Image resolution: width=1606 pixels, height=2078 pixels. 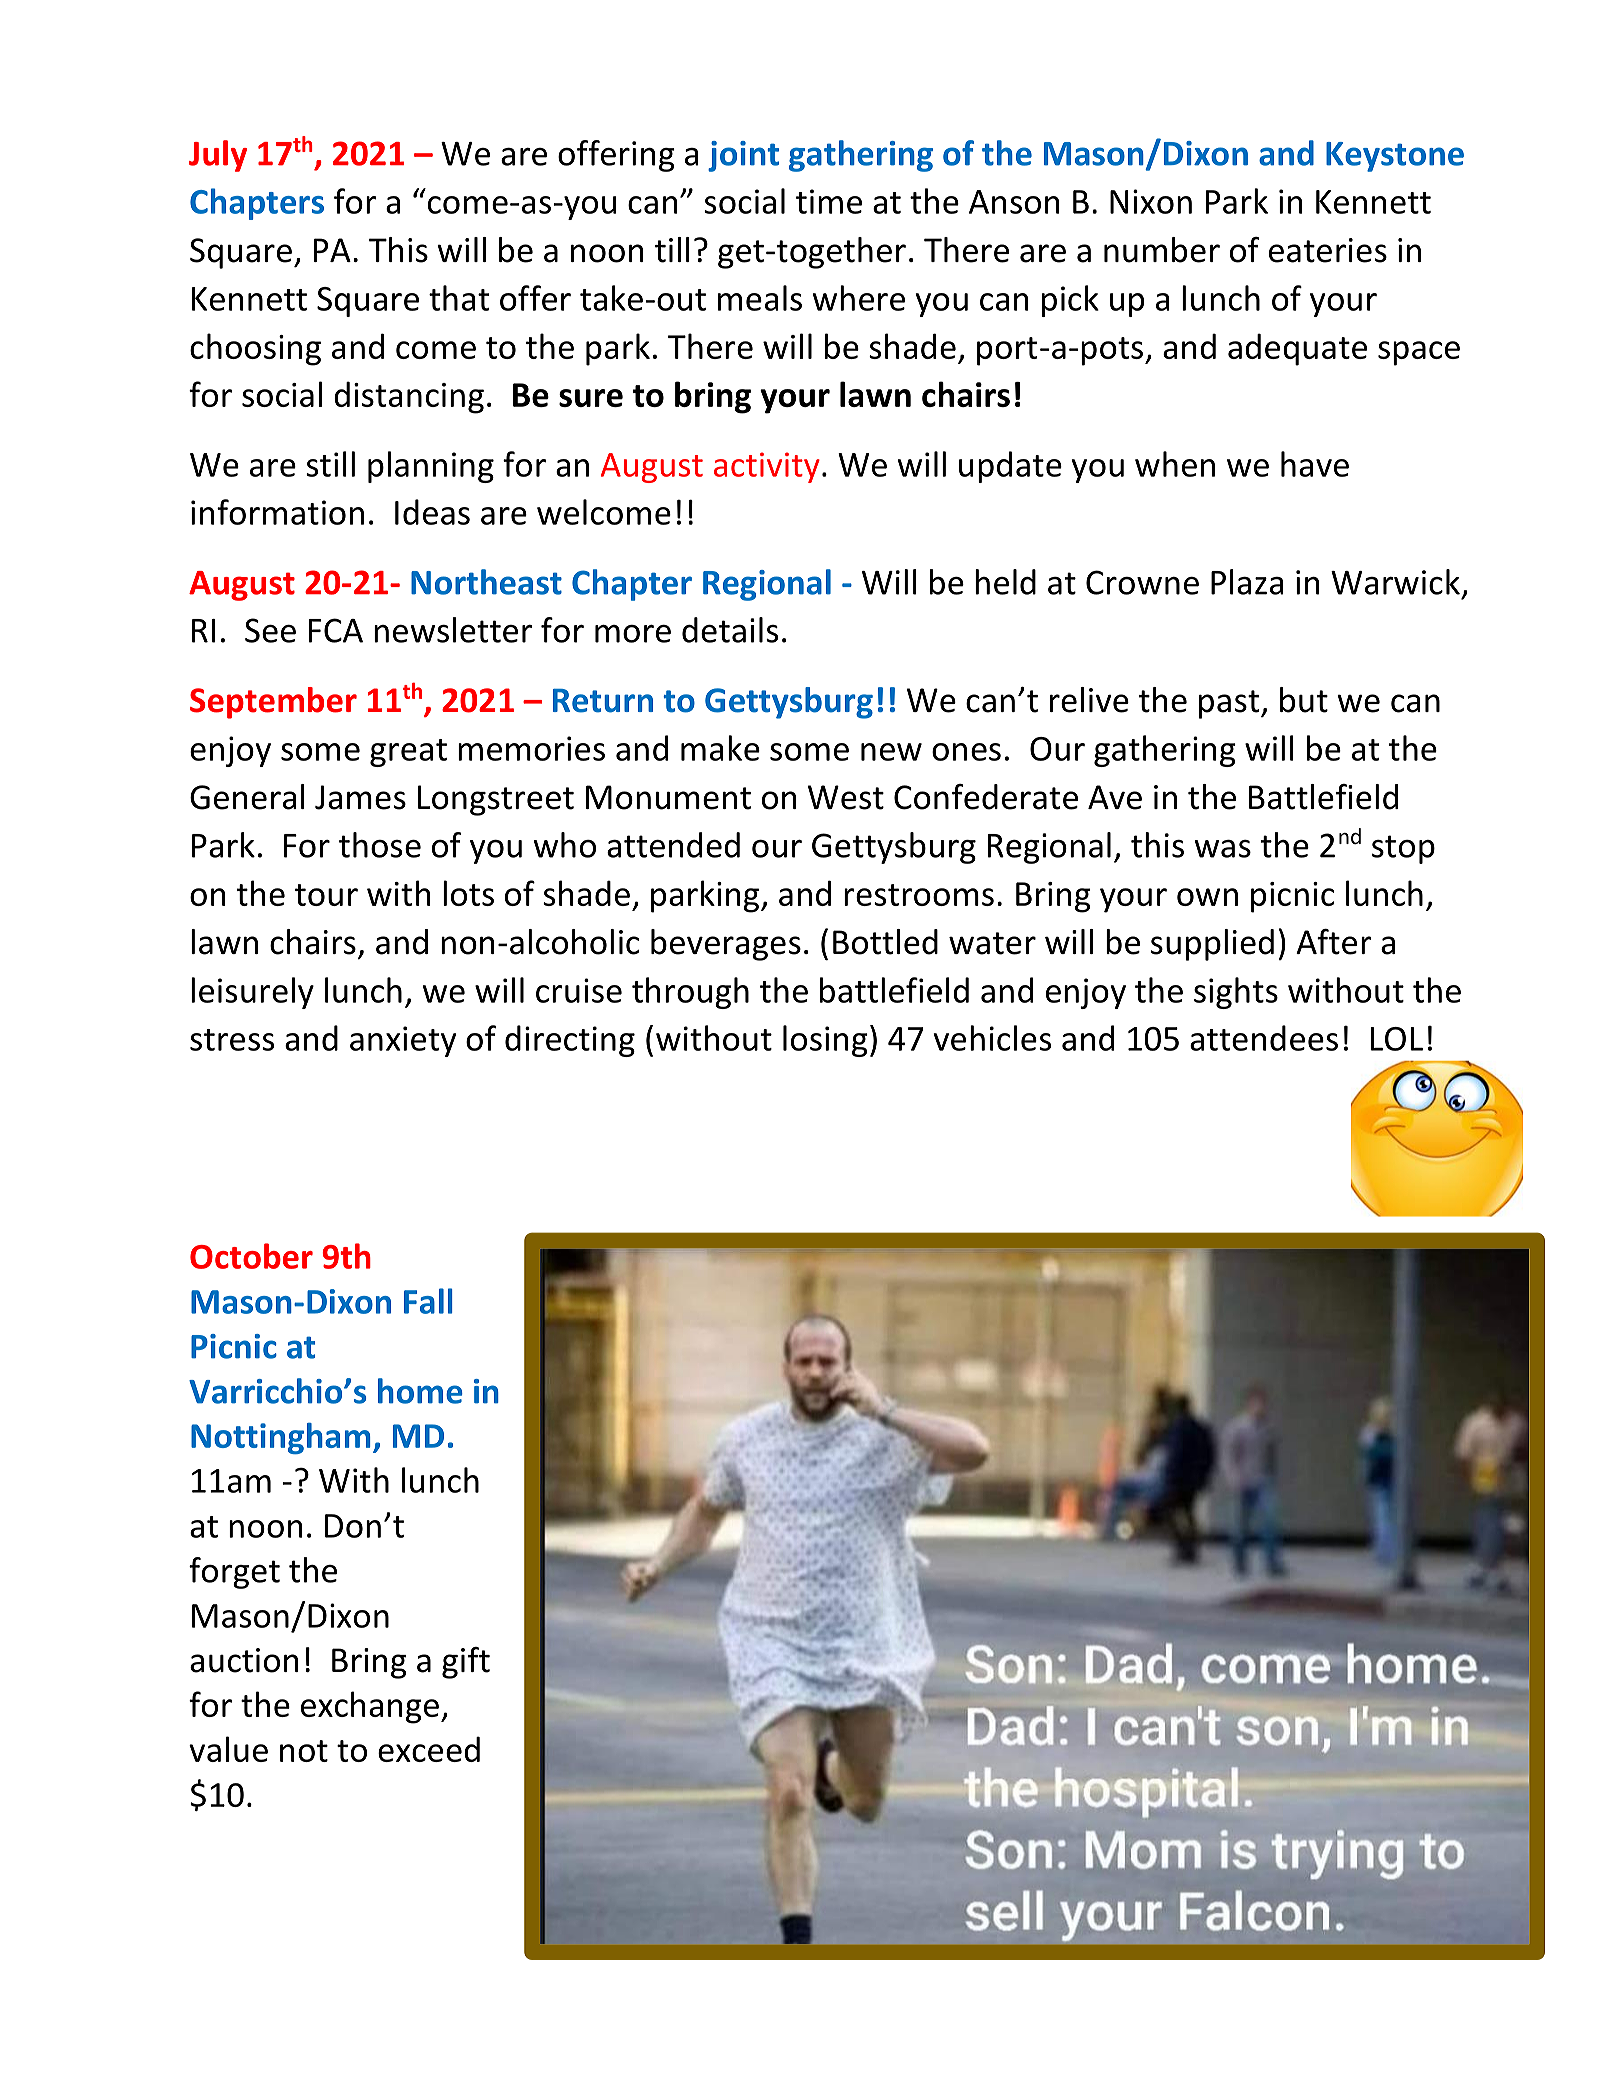 What do you see at coordinates (1334, 942) in the screenshot?
I see `After` at bounding box center [1334, 942].
